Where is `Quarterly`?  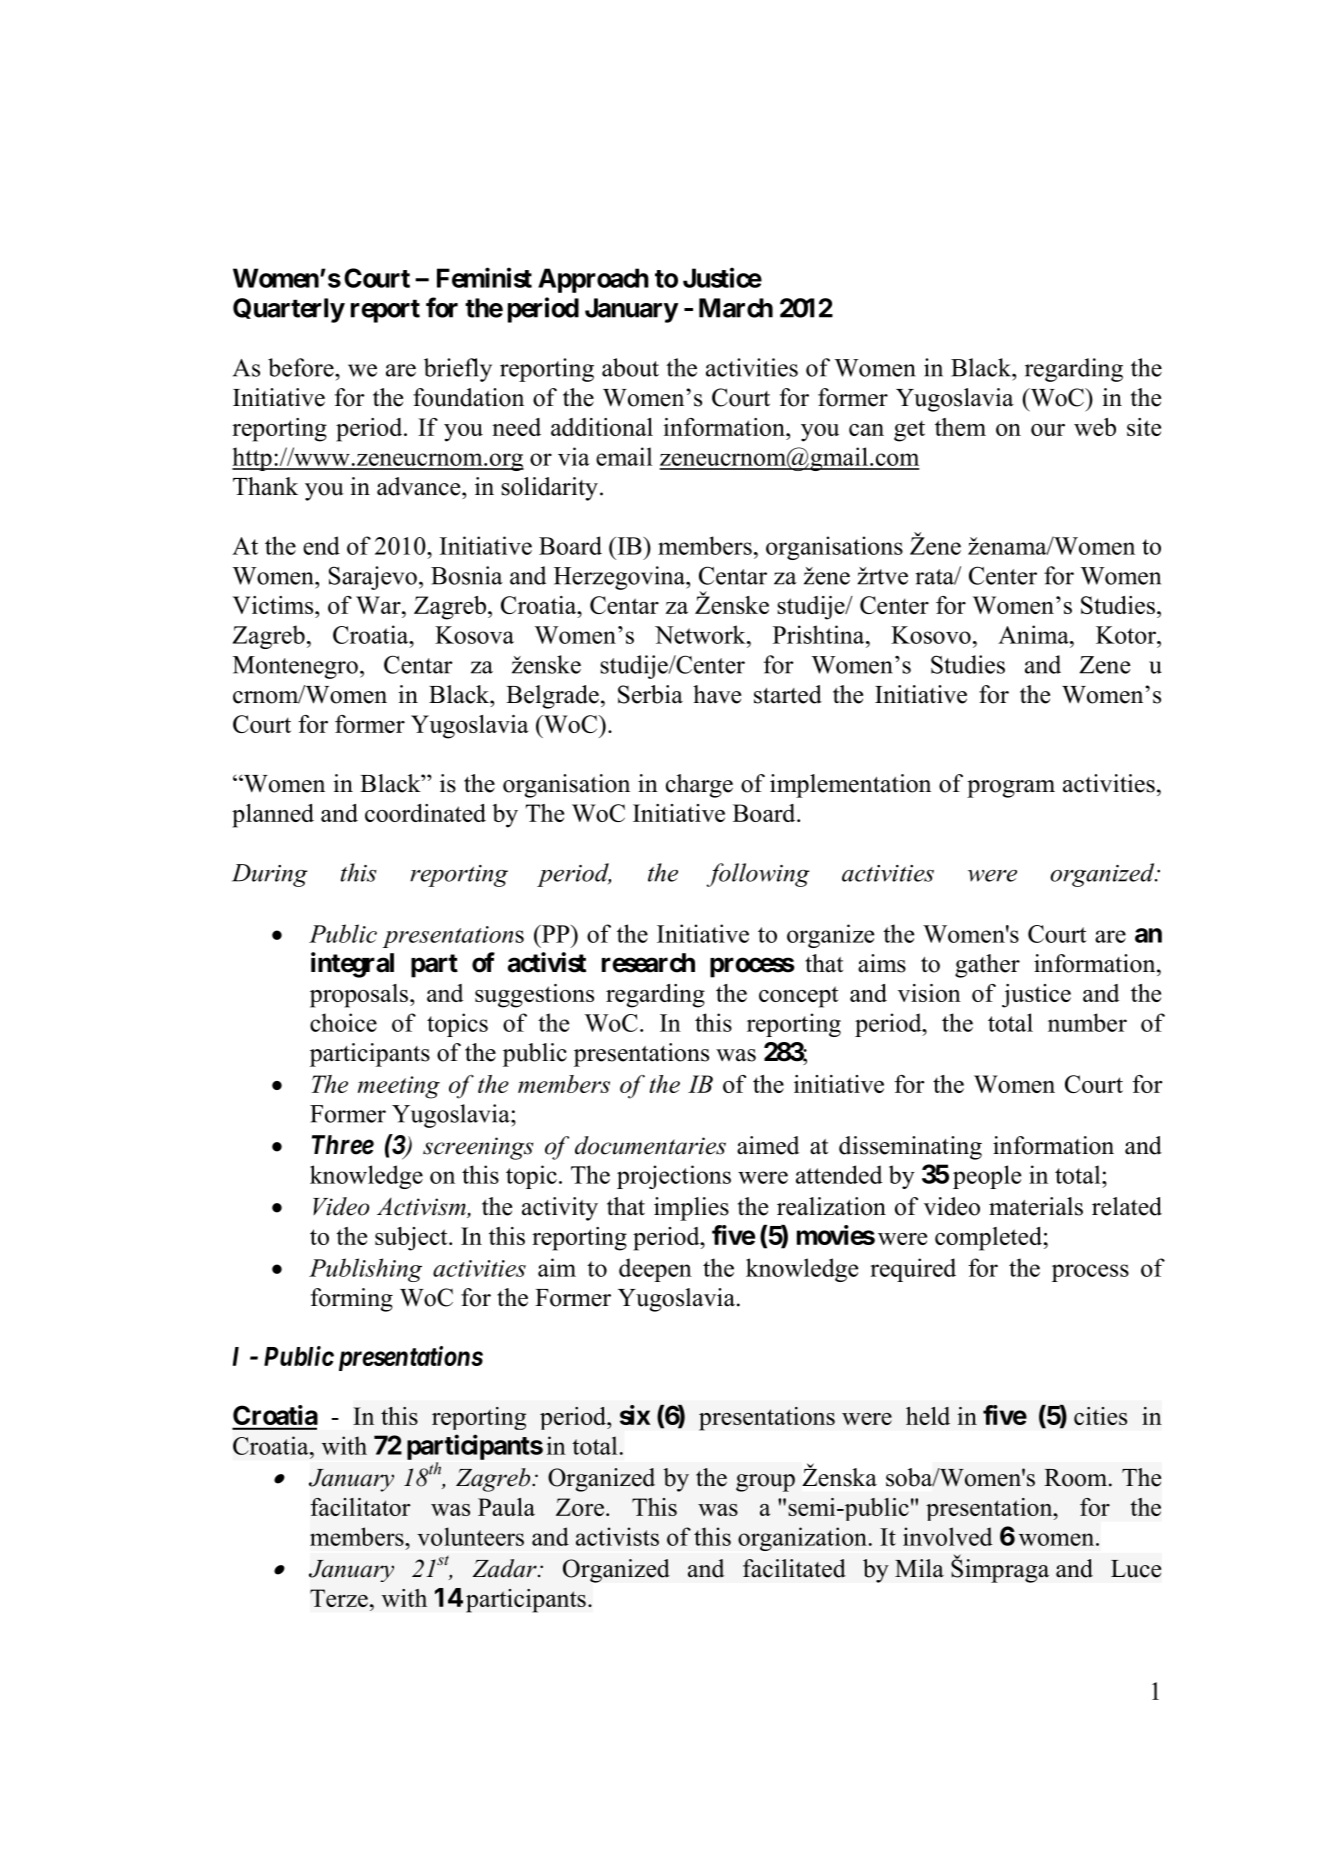
Quarterly is located at coordinates (289, 310).
